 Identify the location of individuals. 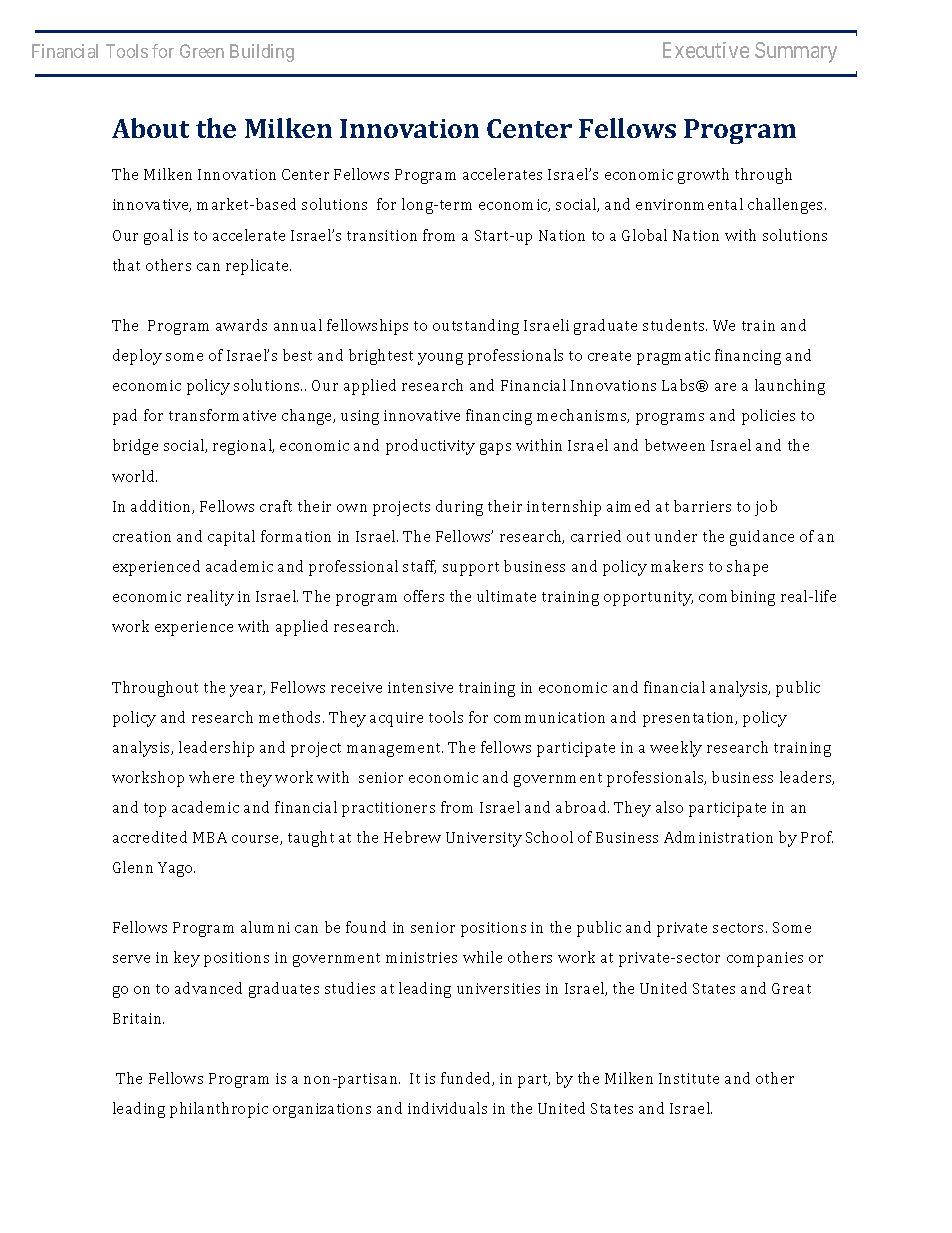
(447, 1108).
